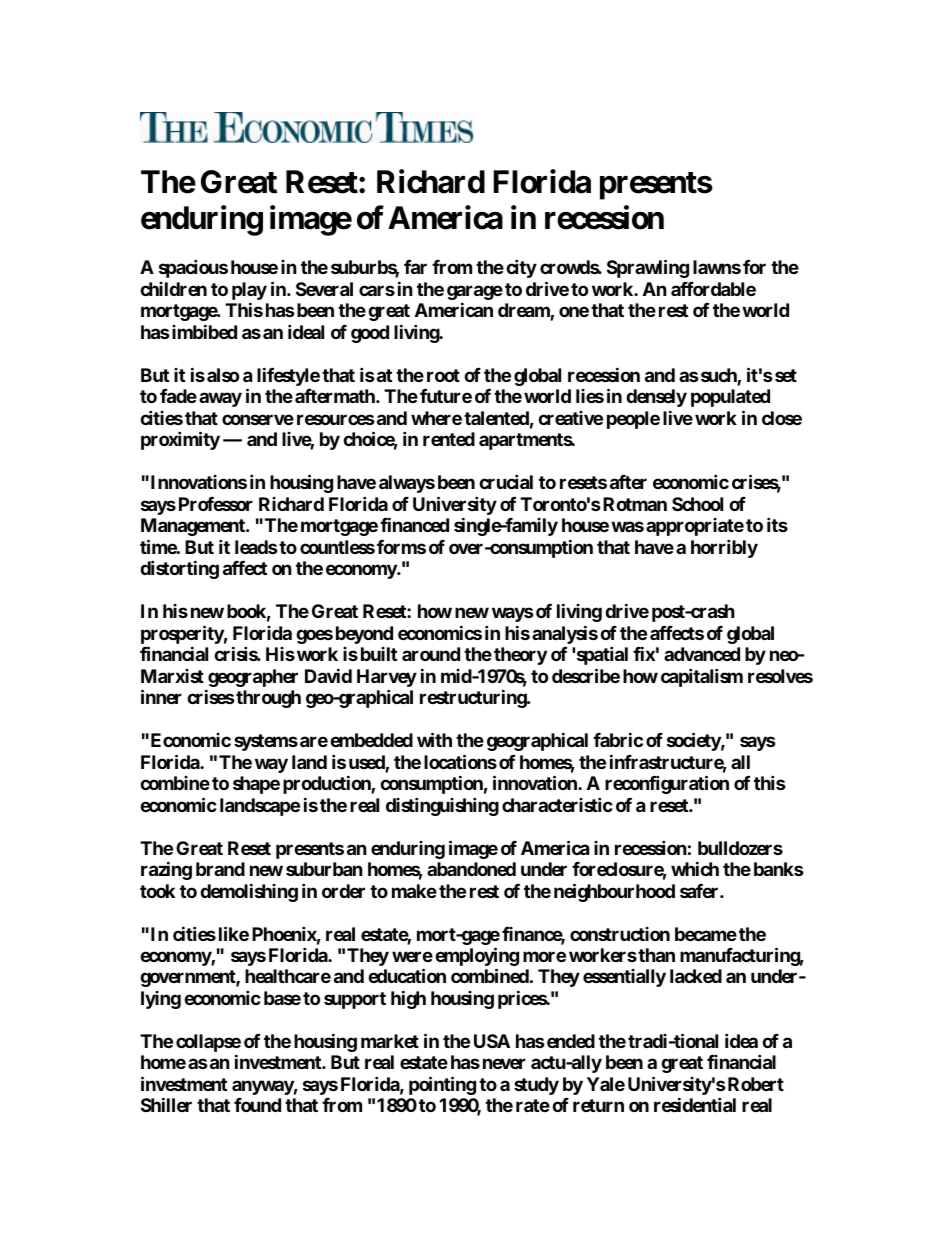  I want to click on rented, so click(449, 439).
